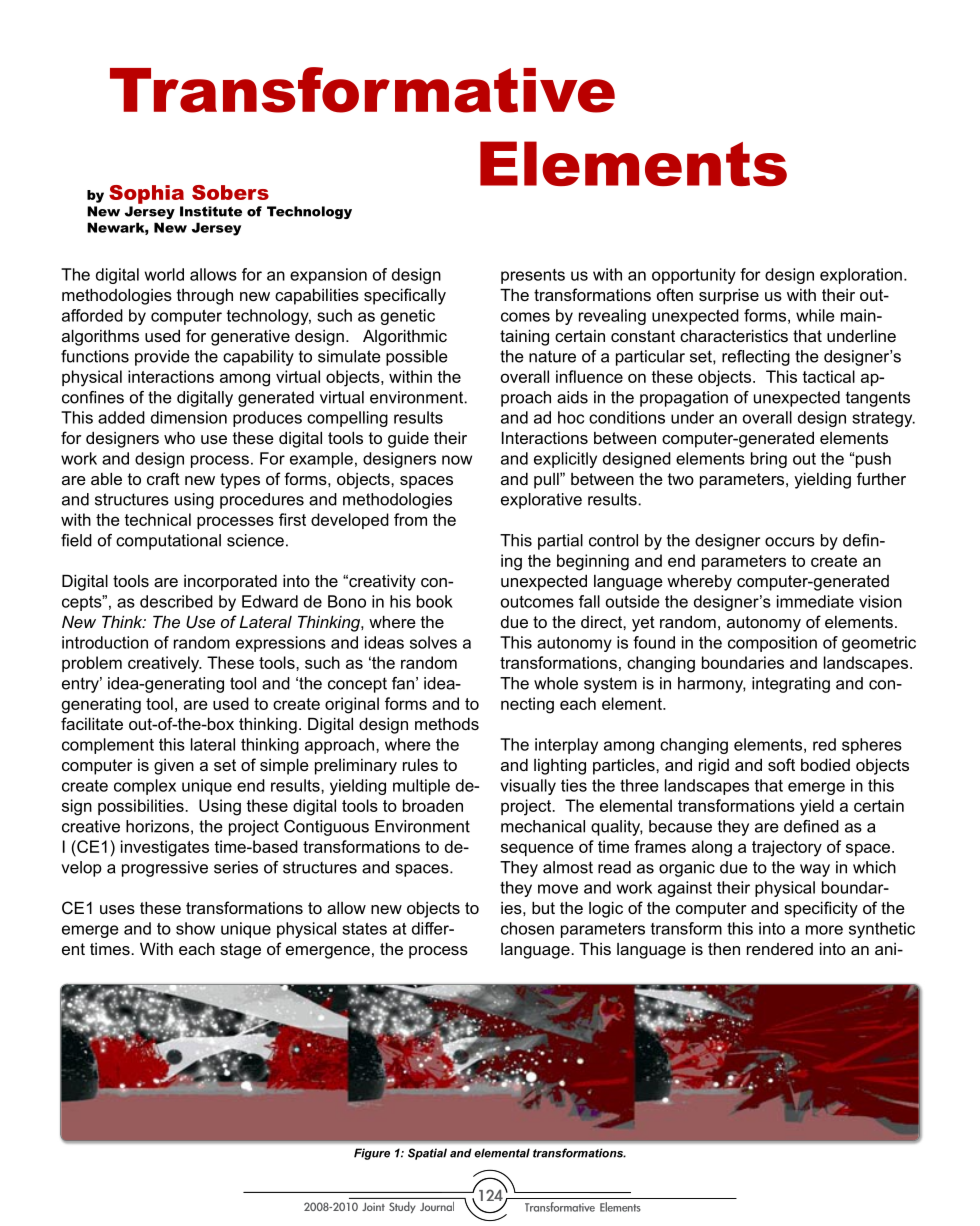 The width and height of the document is (980, 1226). What do you see at coordinates (537, 849) in the document?
I see `sequence` at bounding box center [537, 849].
